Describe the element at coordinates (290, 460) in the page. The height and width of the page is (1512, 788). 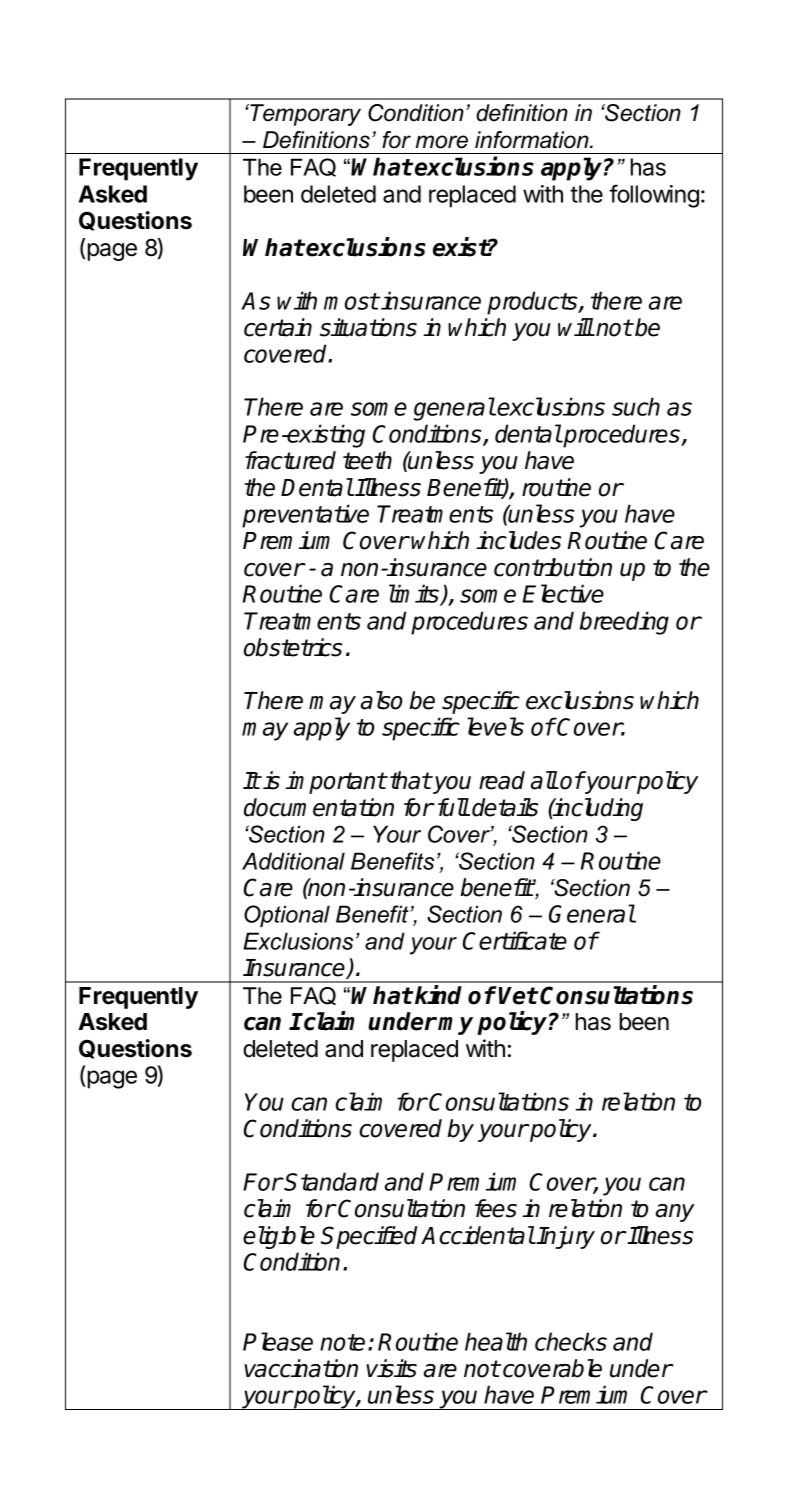
I see `fractured` at that location.
